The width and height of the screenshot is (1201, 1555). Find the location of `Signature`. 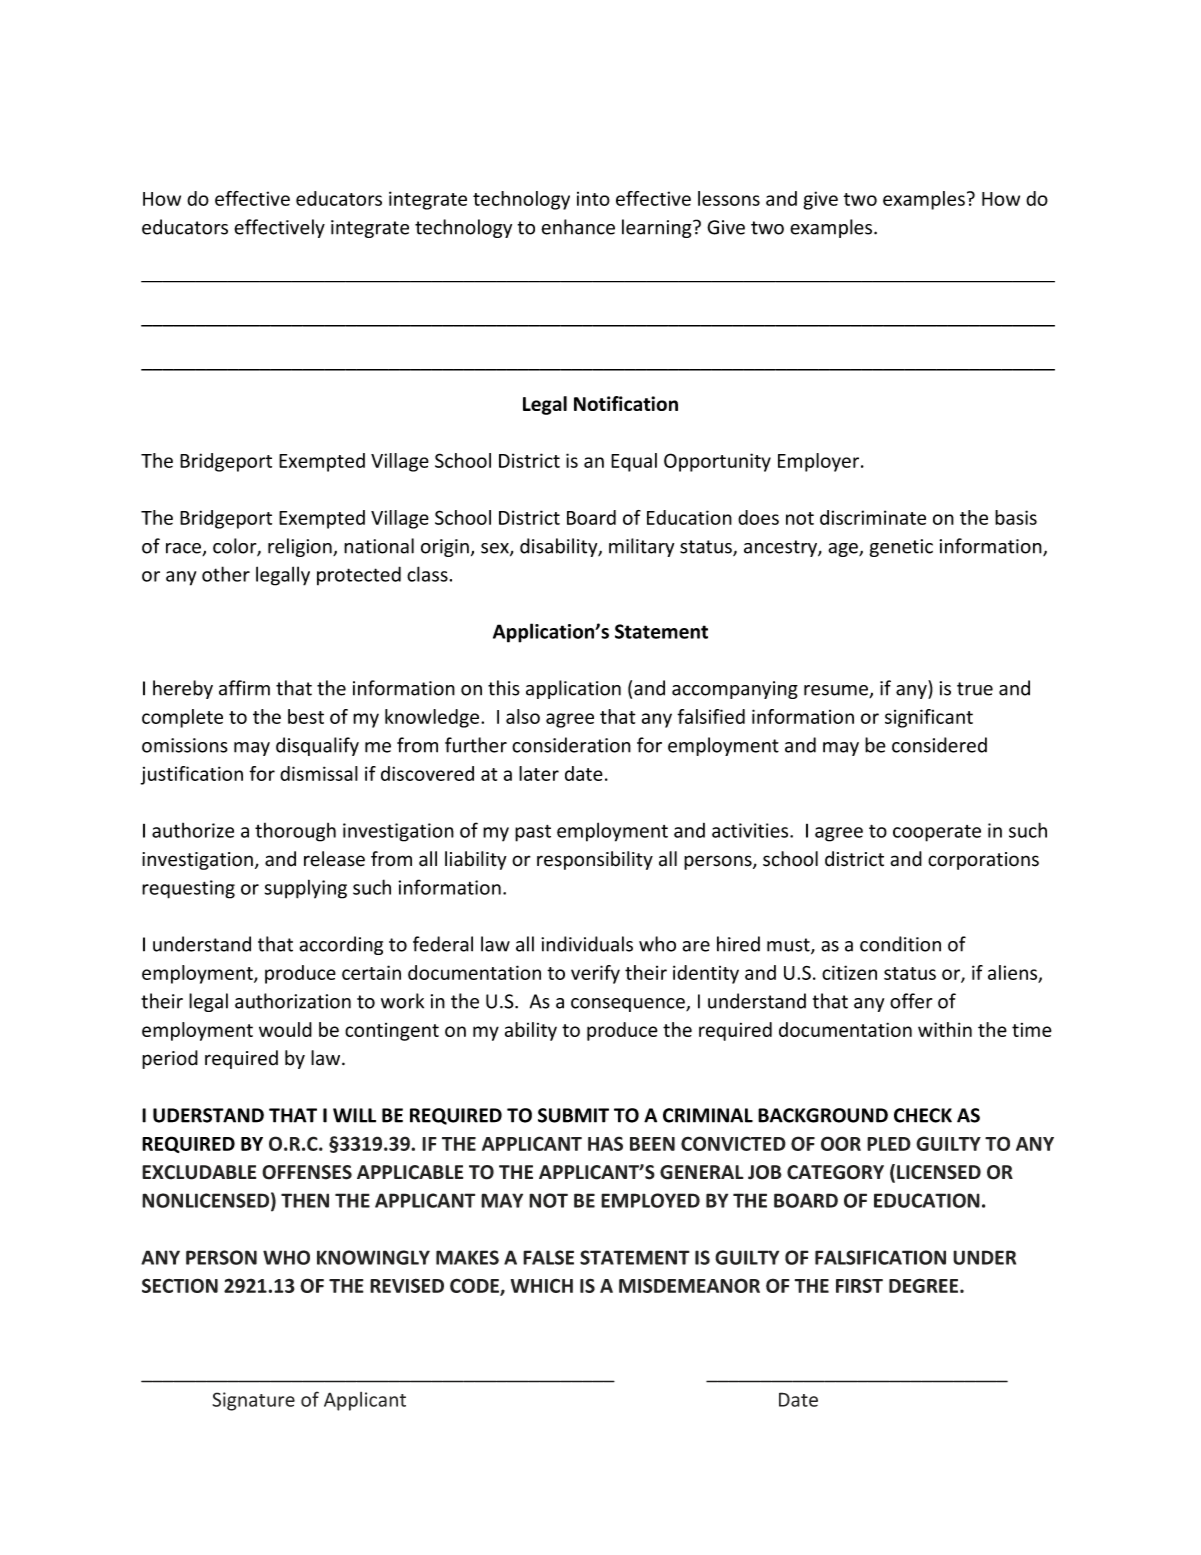

Signature is located at coordinates (253, 1401).
